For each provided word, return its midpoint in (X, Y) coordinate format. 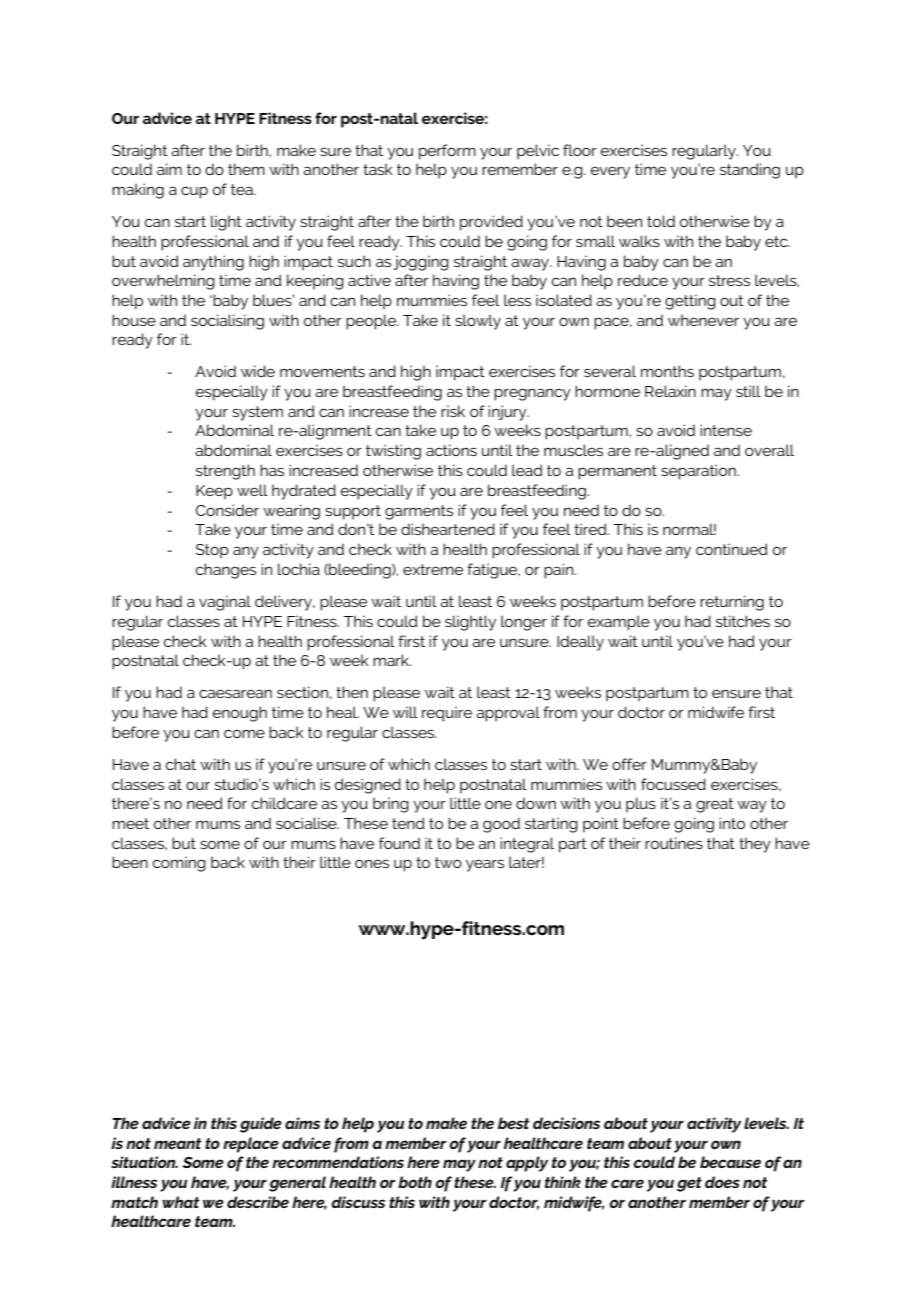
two (448, 862)
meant (177, 1143)
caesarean (235, 693)
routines (674, 843)
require (447, 714)
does (722, 1182)
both (415, 1182)
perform (447, 152)
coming (179, 864)
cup (194, 192)
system (257, 413)
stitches (743, 621)
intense (726, 430)
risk (453, 411)
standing (750, 171)
